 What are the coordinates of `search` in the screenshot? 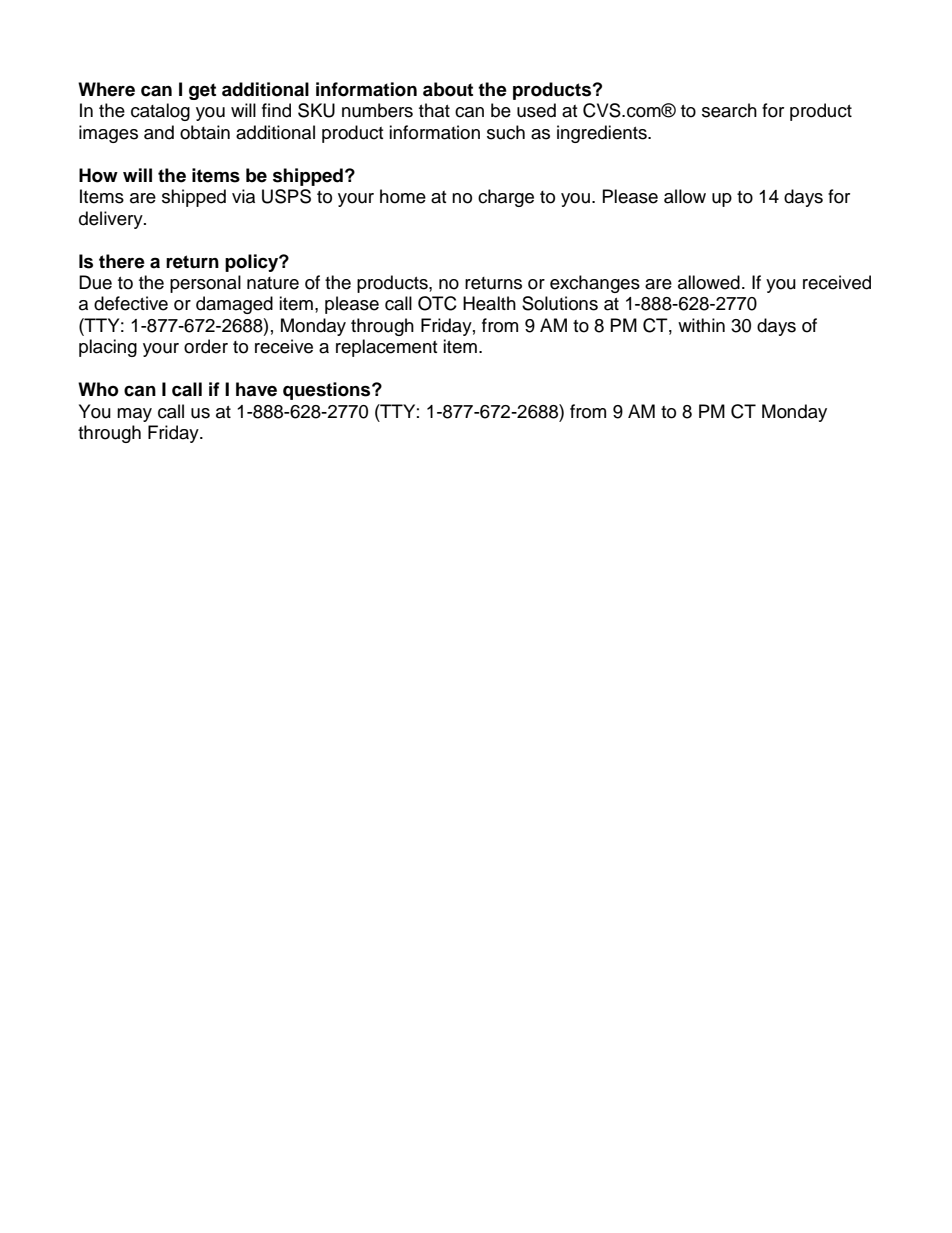 It's located at (729, 110).
